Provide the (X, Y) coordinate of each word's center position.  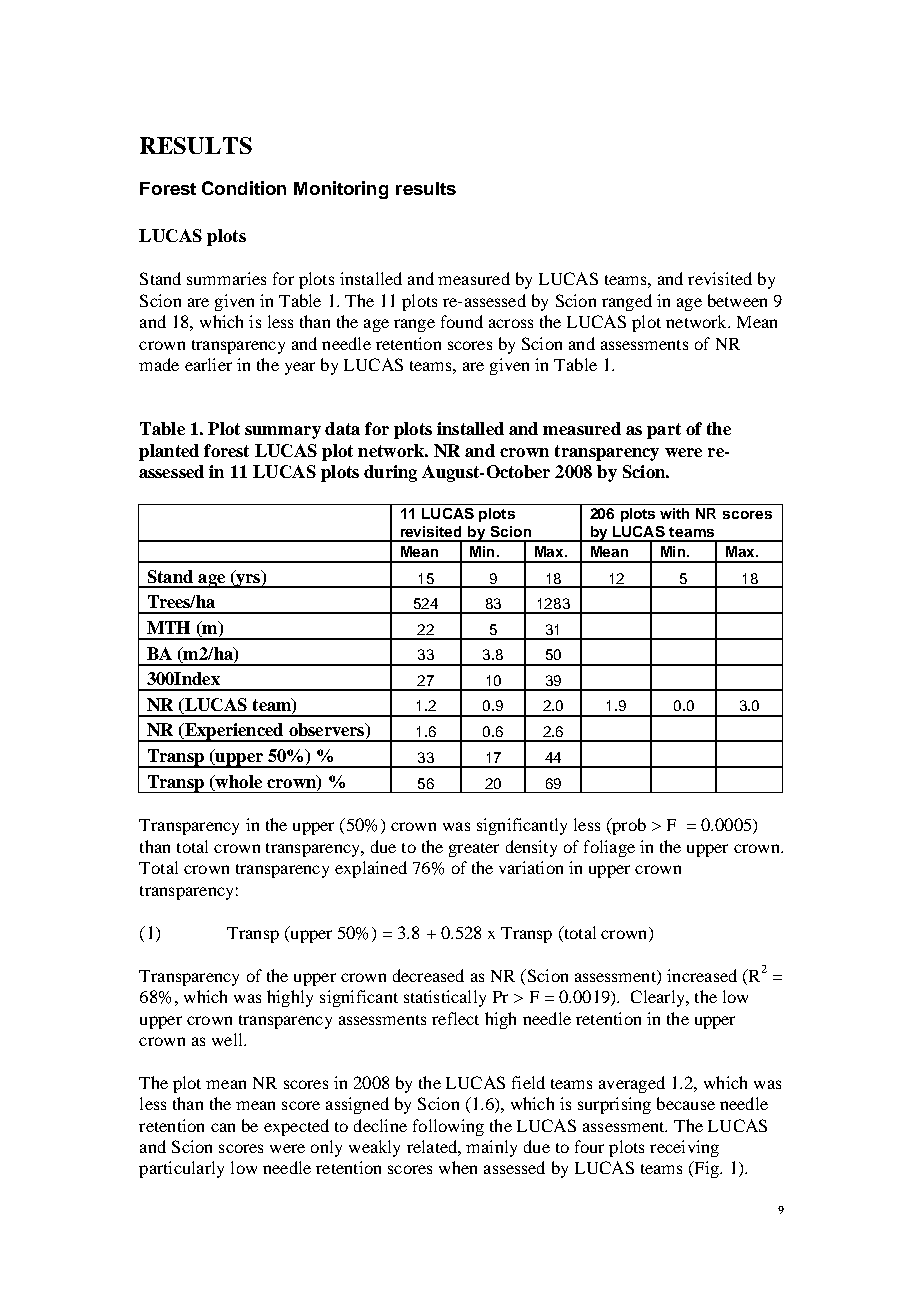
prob (628, 826)
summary (283, 432)
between (737, 300)
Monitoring (341, 190)
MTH (168, 627)
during (390, 473)
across (511, 323)
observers (328, 731)
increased (702, 975)
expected (296, 1127)
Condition (244, 188)
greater (474, 850)
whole (237, 783)
